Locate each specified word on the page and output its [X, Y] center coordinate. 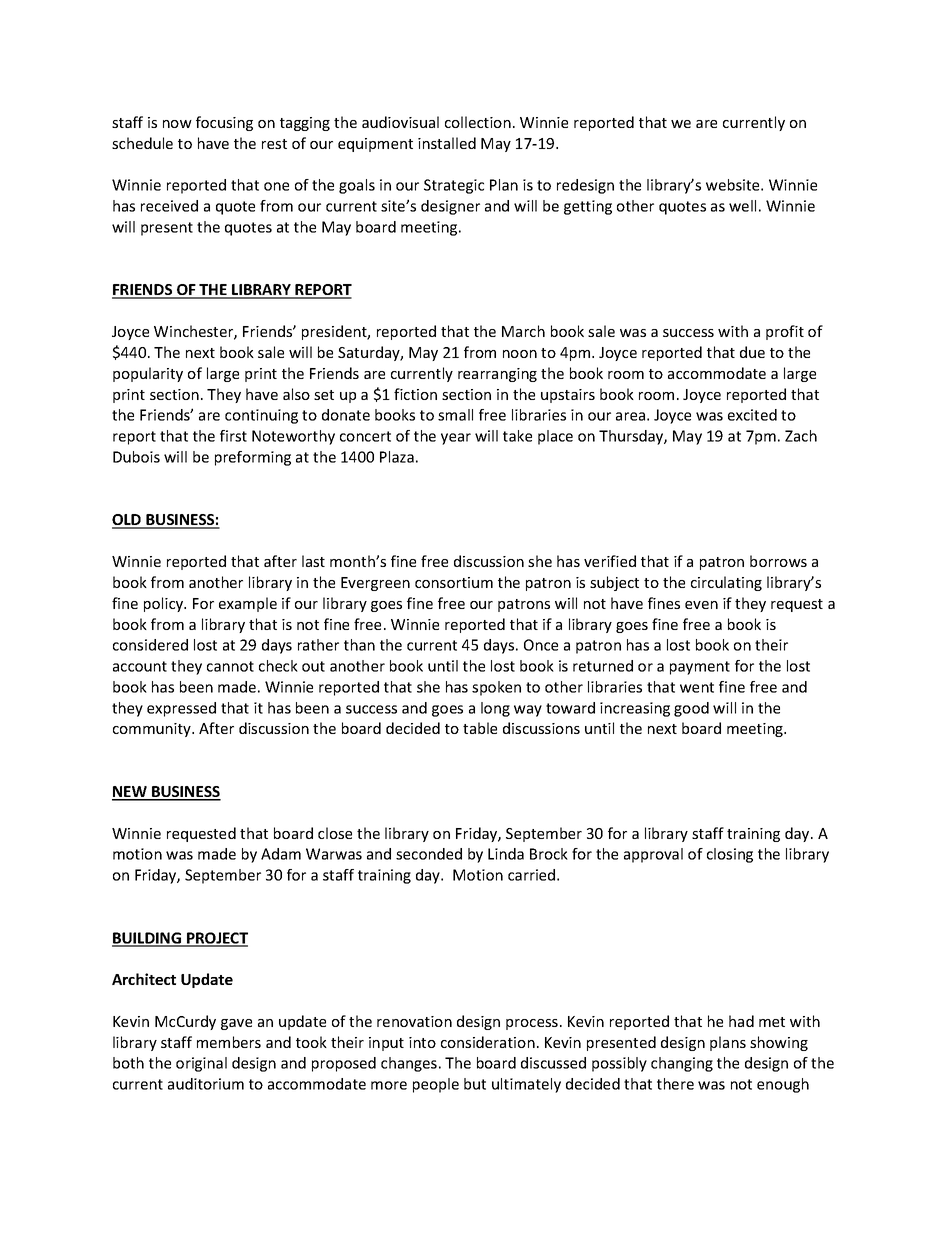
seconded [429, 854]
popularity [148, 374]
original [201, 1064]
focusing [224, 123]
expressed [181, 709]
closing [730, 855]
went [697, 687]
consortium [454, 582]
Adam [281, 854]
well [742, 206]
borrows [778, 561]
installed [447, 143]
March [523, 331]
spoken [496, 688]
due [752, 352]
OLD [128, 521]
